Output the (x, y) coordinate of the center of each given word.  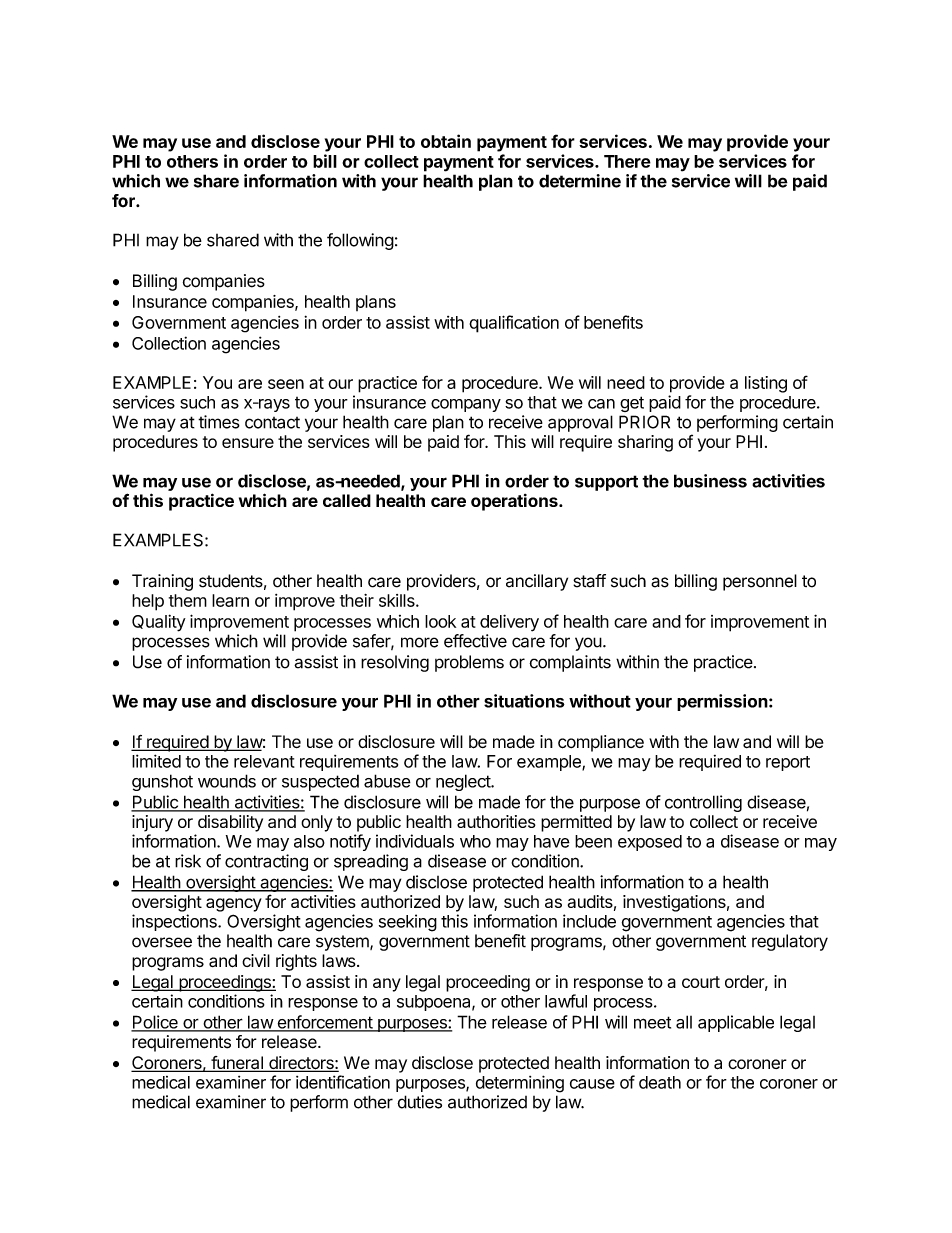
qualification (514, 324)
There (627, 161)
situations (524, 701)
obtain (446, 141)
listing (766, 384)
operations (515, 502)
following (360, 241)
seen (286, 384)
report (788, 763)
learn (230, 600)
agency (234, 905)
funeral (237, 1064)
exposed (650, 843)
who (475, 841)
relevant (264, 761)
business (710, 481)
